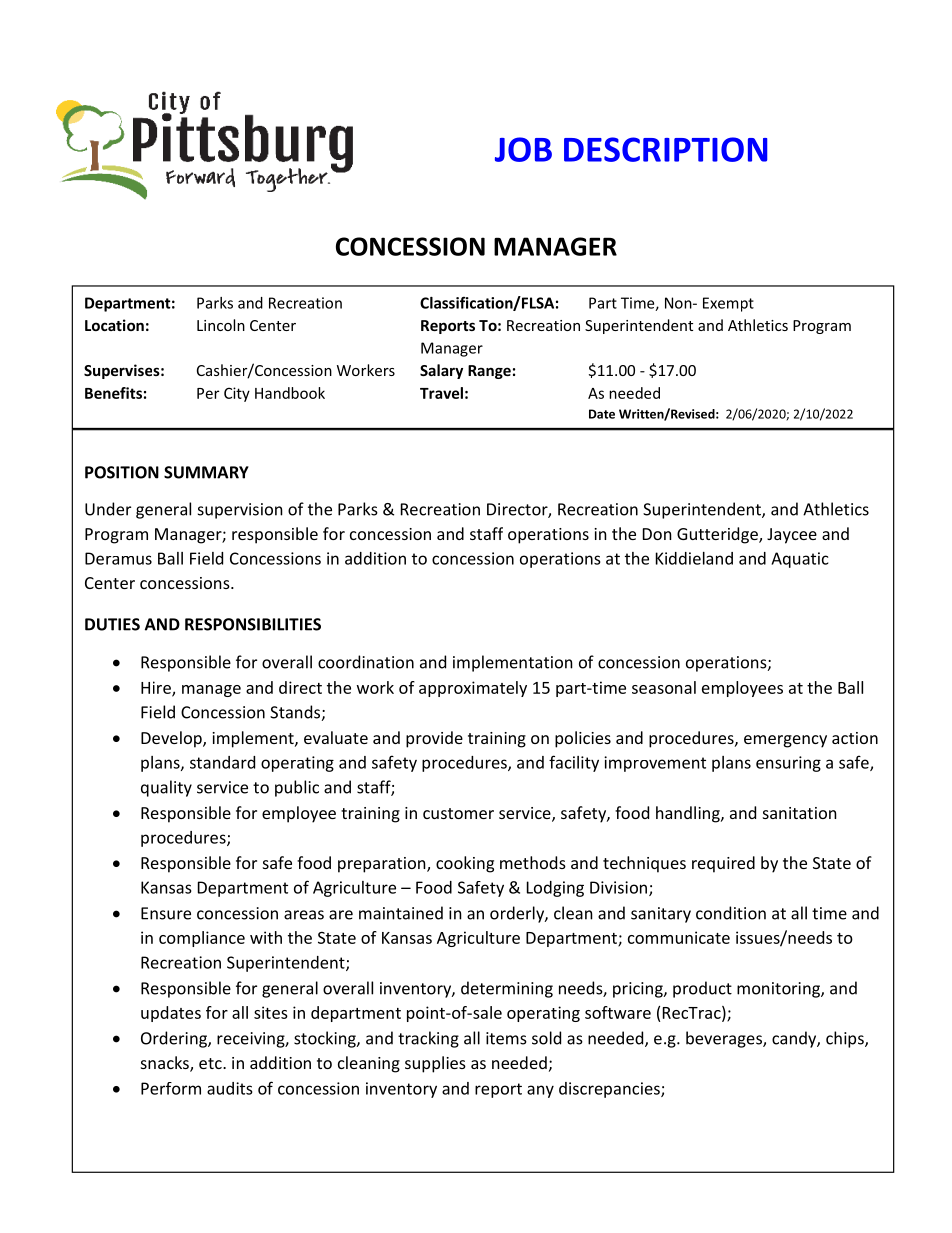  Describe the element at coordinates (253, 624) in the page. I see `RESPONSIBILITIES` at that location.
